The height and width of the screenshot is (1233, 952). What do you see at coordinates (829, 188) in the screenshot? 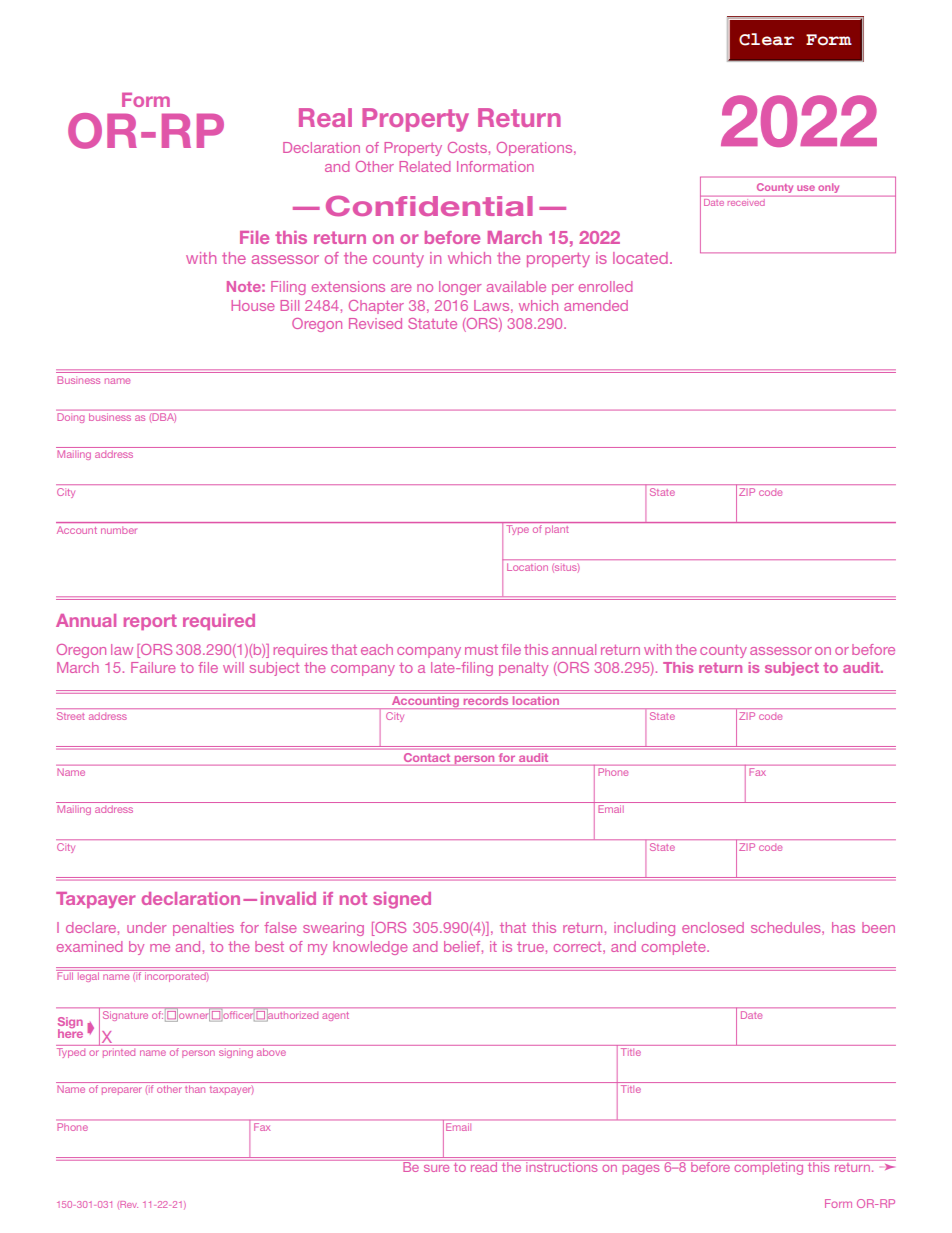
I see `only` at bounding box center [829, 188].
